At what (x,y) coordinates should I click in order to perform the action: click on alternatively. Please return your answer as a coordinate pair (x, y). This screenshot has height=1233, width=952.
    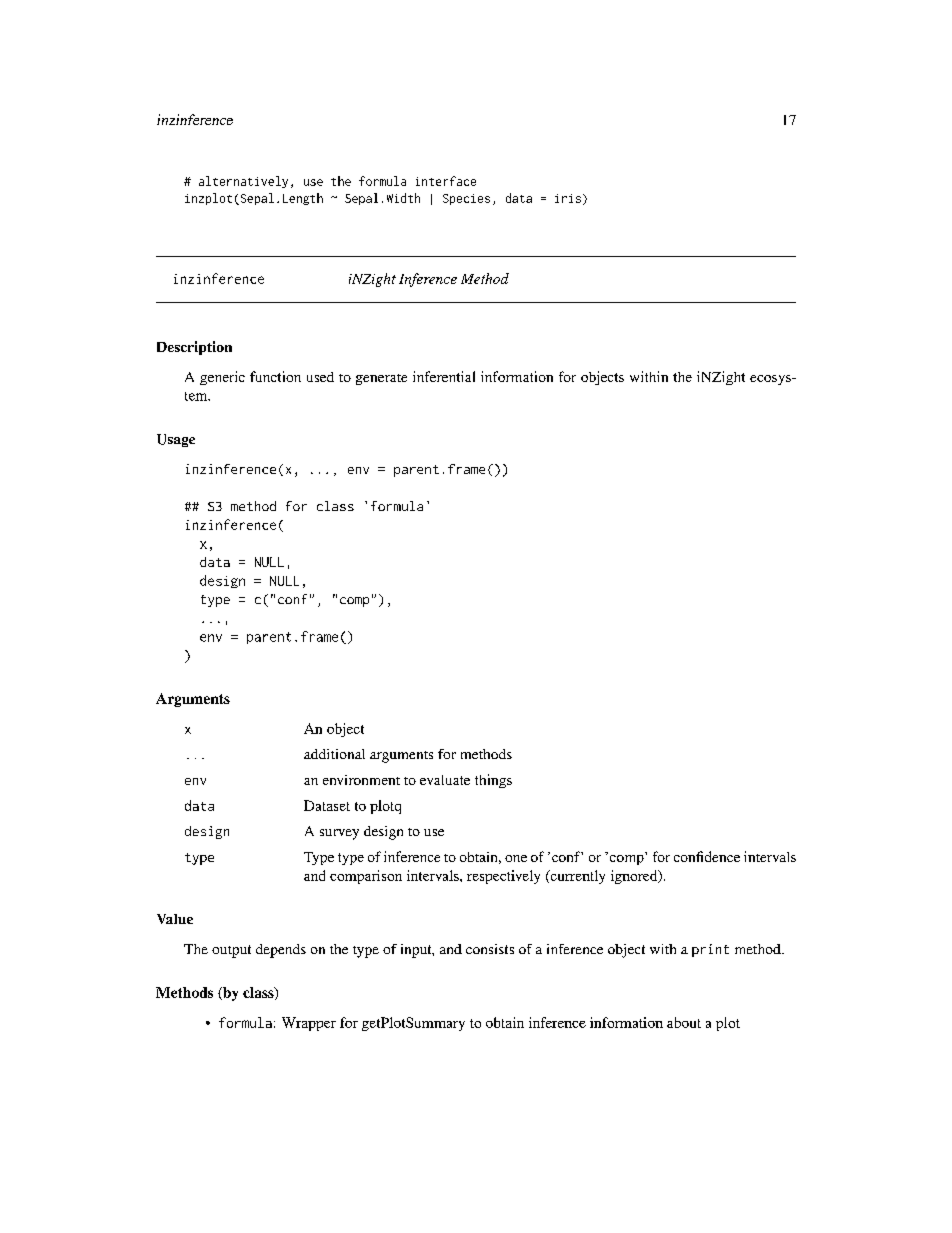
    Looking at the image, I should click on (243, 182).
